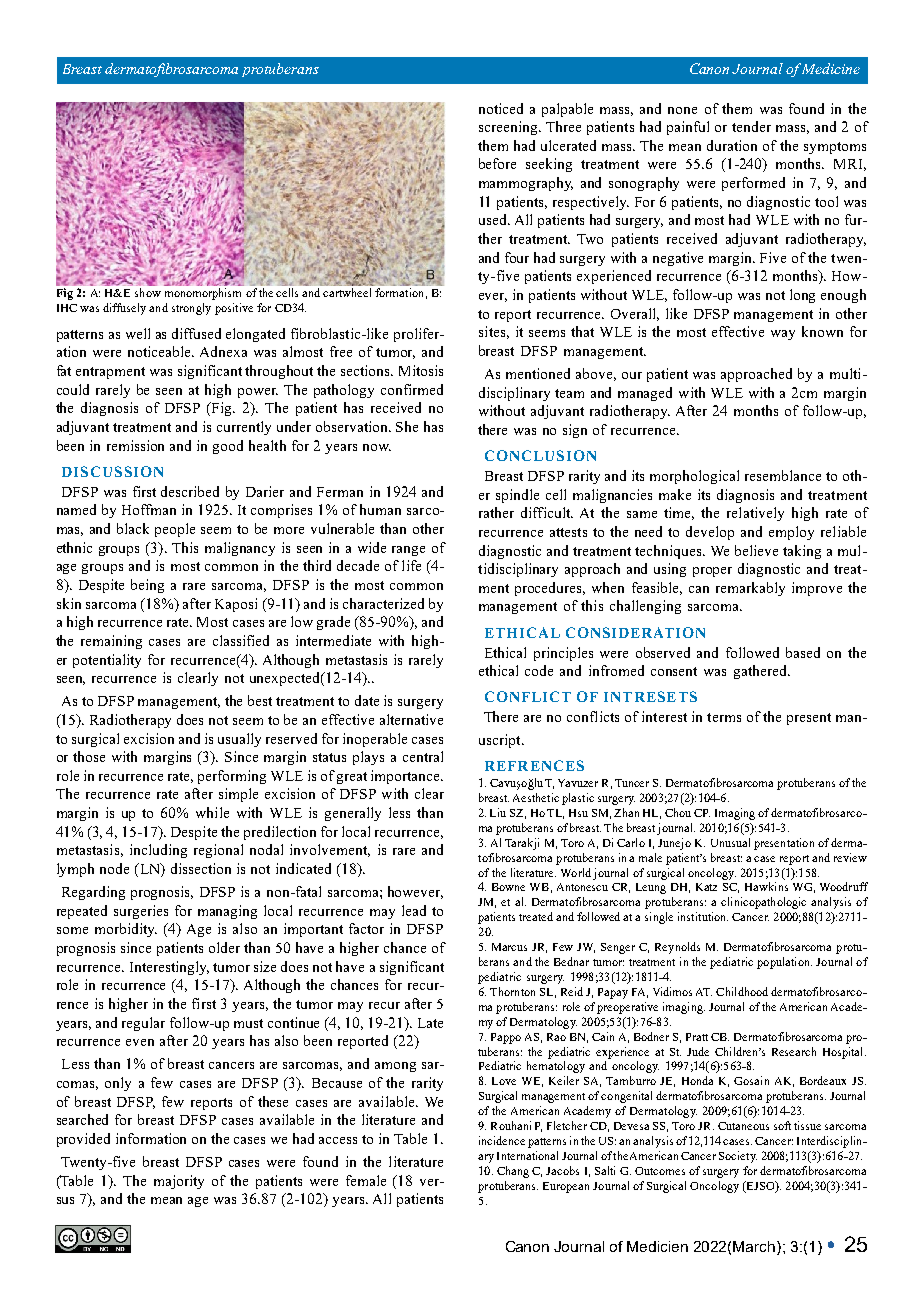 This screenshot has height=1308, width=924. I want to click on remaining, so click(111, 642).
